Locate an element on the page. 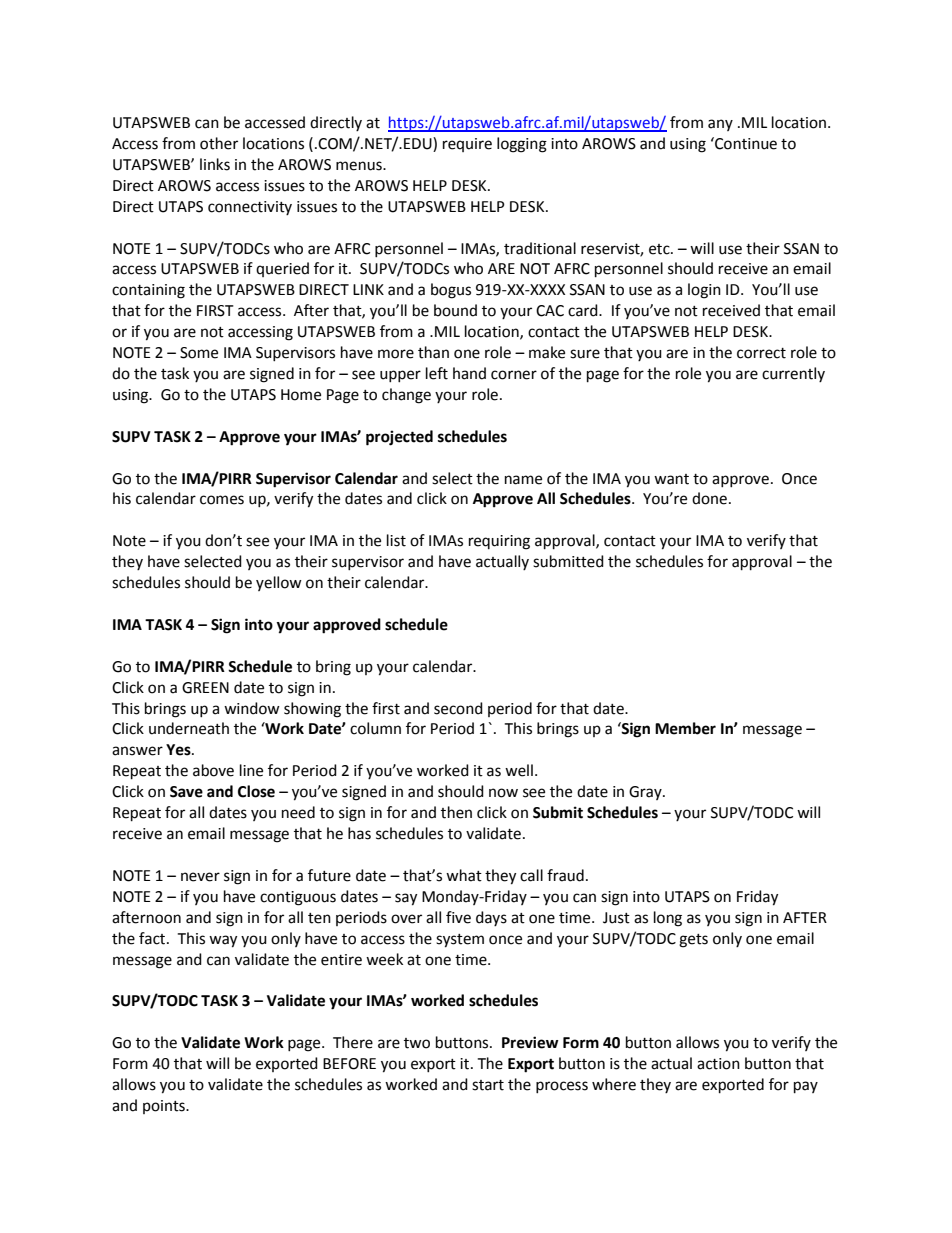  other is located at coordinates (219, 143).
